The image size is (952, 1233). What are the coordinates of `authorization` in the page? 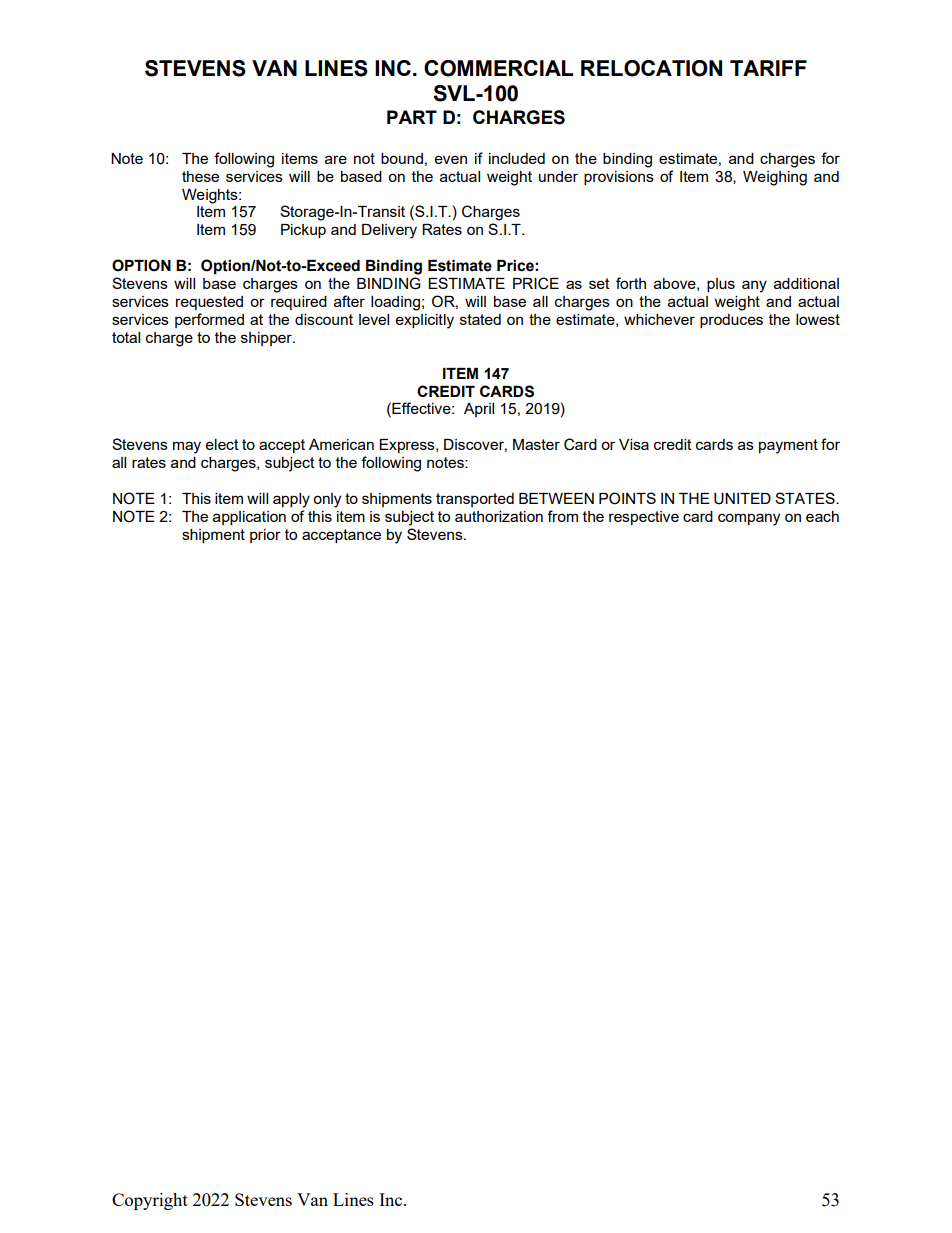 It's located at (499, 516).
